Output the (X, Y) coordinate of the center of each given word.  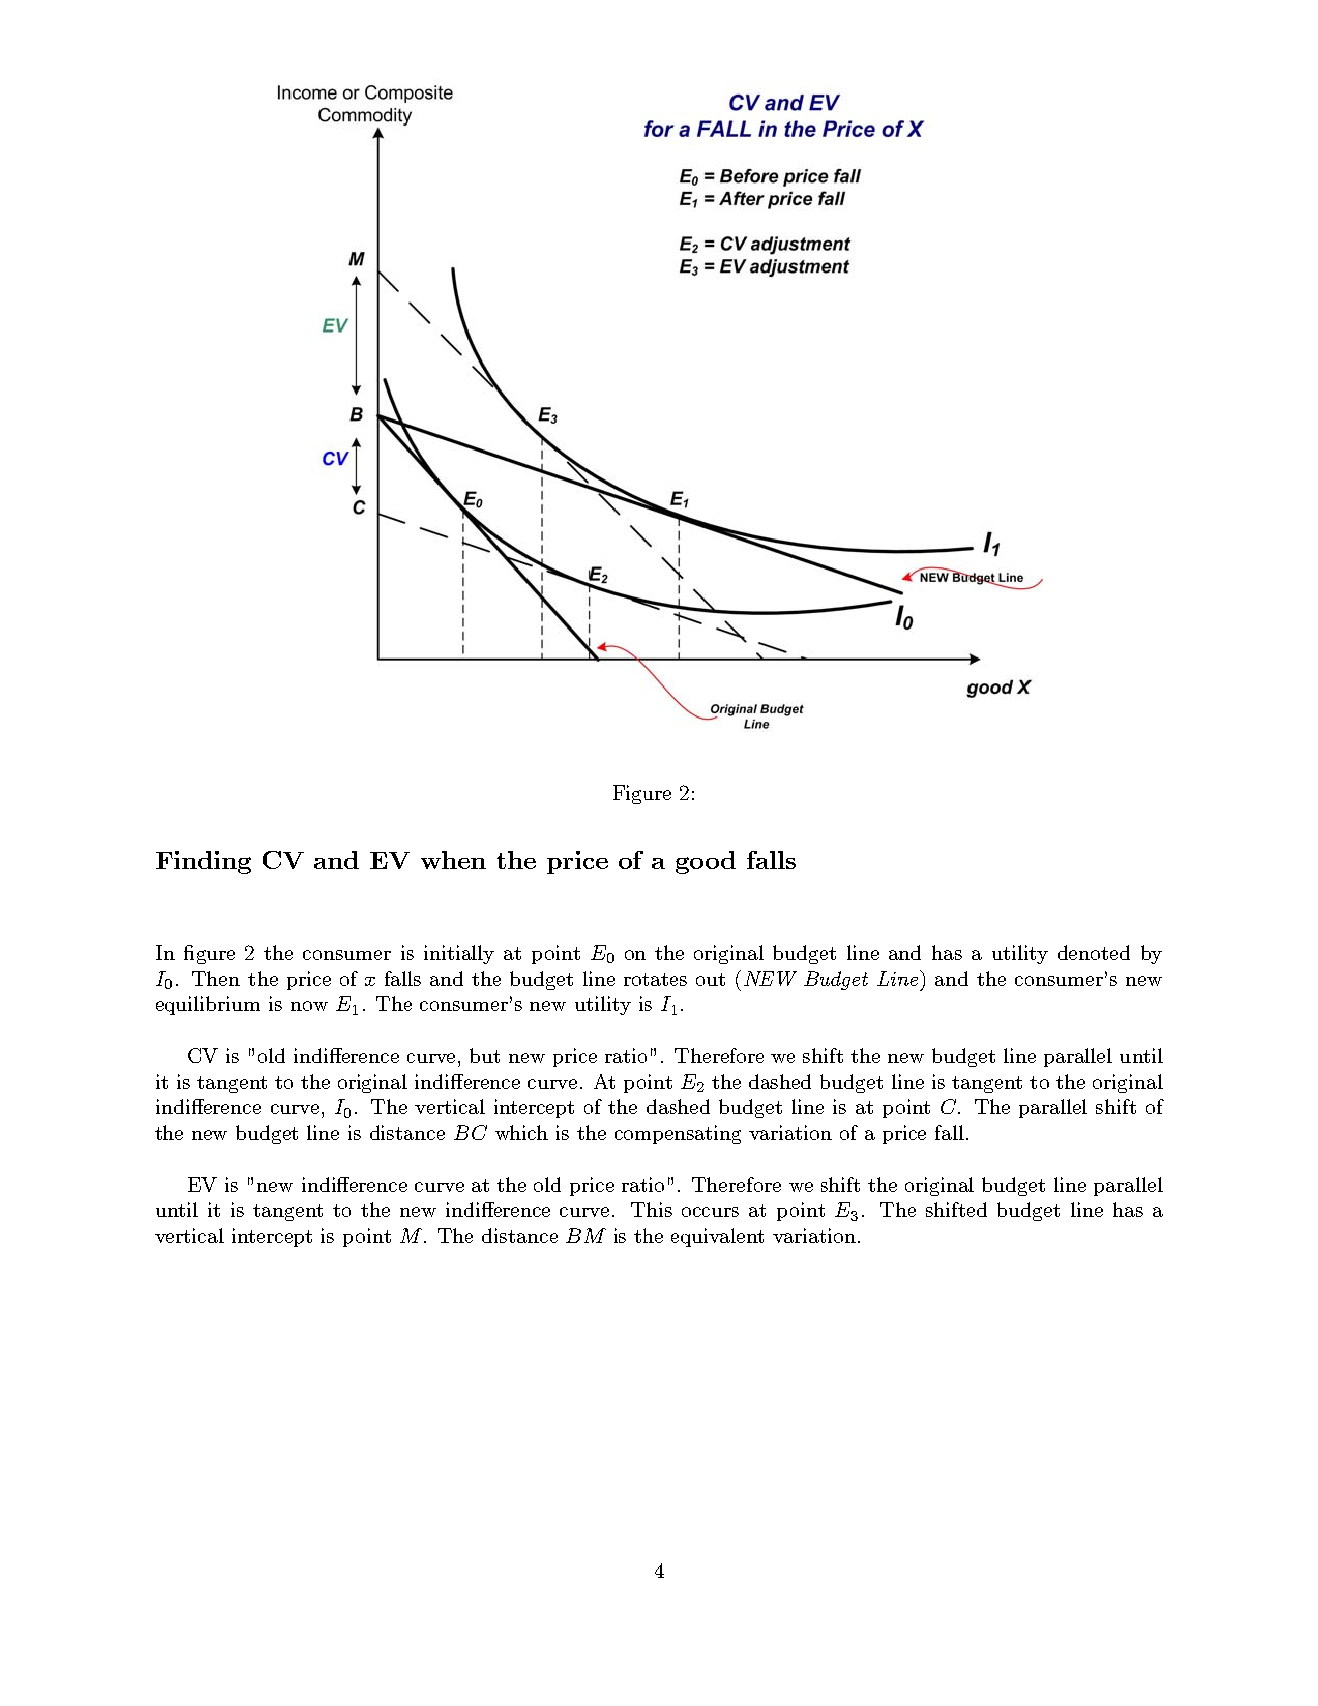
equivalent (717, 1237)
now (309, 1006)
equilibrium (208, 1005)
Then (216, 978)
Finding (203, 862)
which (521, 1132)
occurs (710, 1212)
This (651, 1209)
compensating (678, 1134)
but (485, 1055)
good (706, 862)
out (710, 979)
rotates (655, 979)
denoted (1094, 952)
